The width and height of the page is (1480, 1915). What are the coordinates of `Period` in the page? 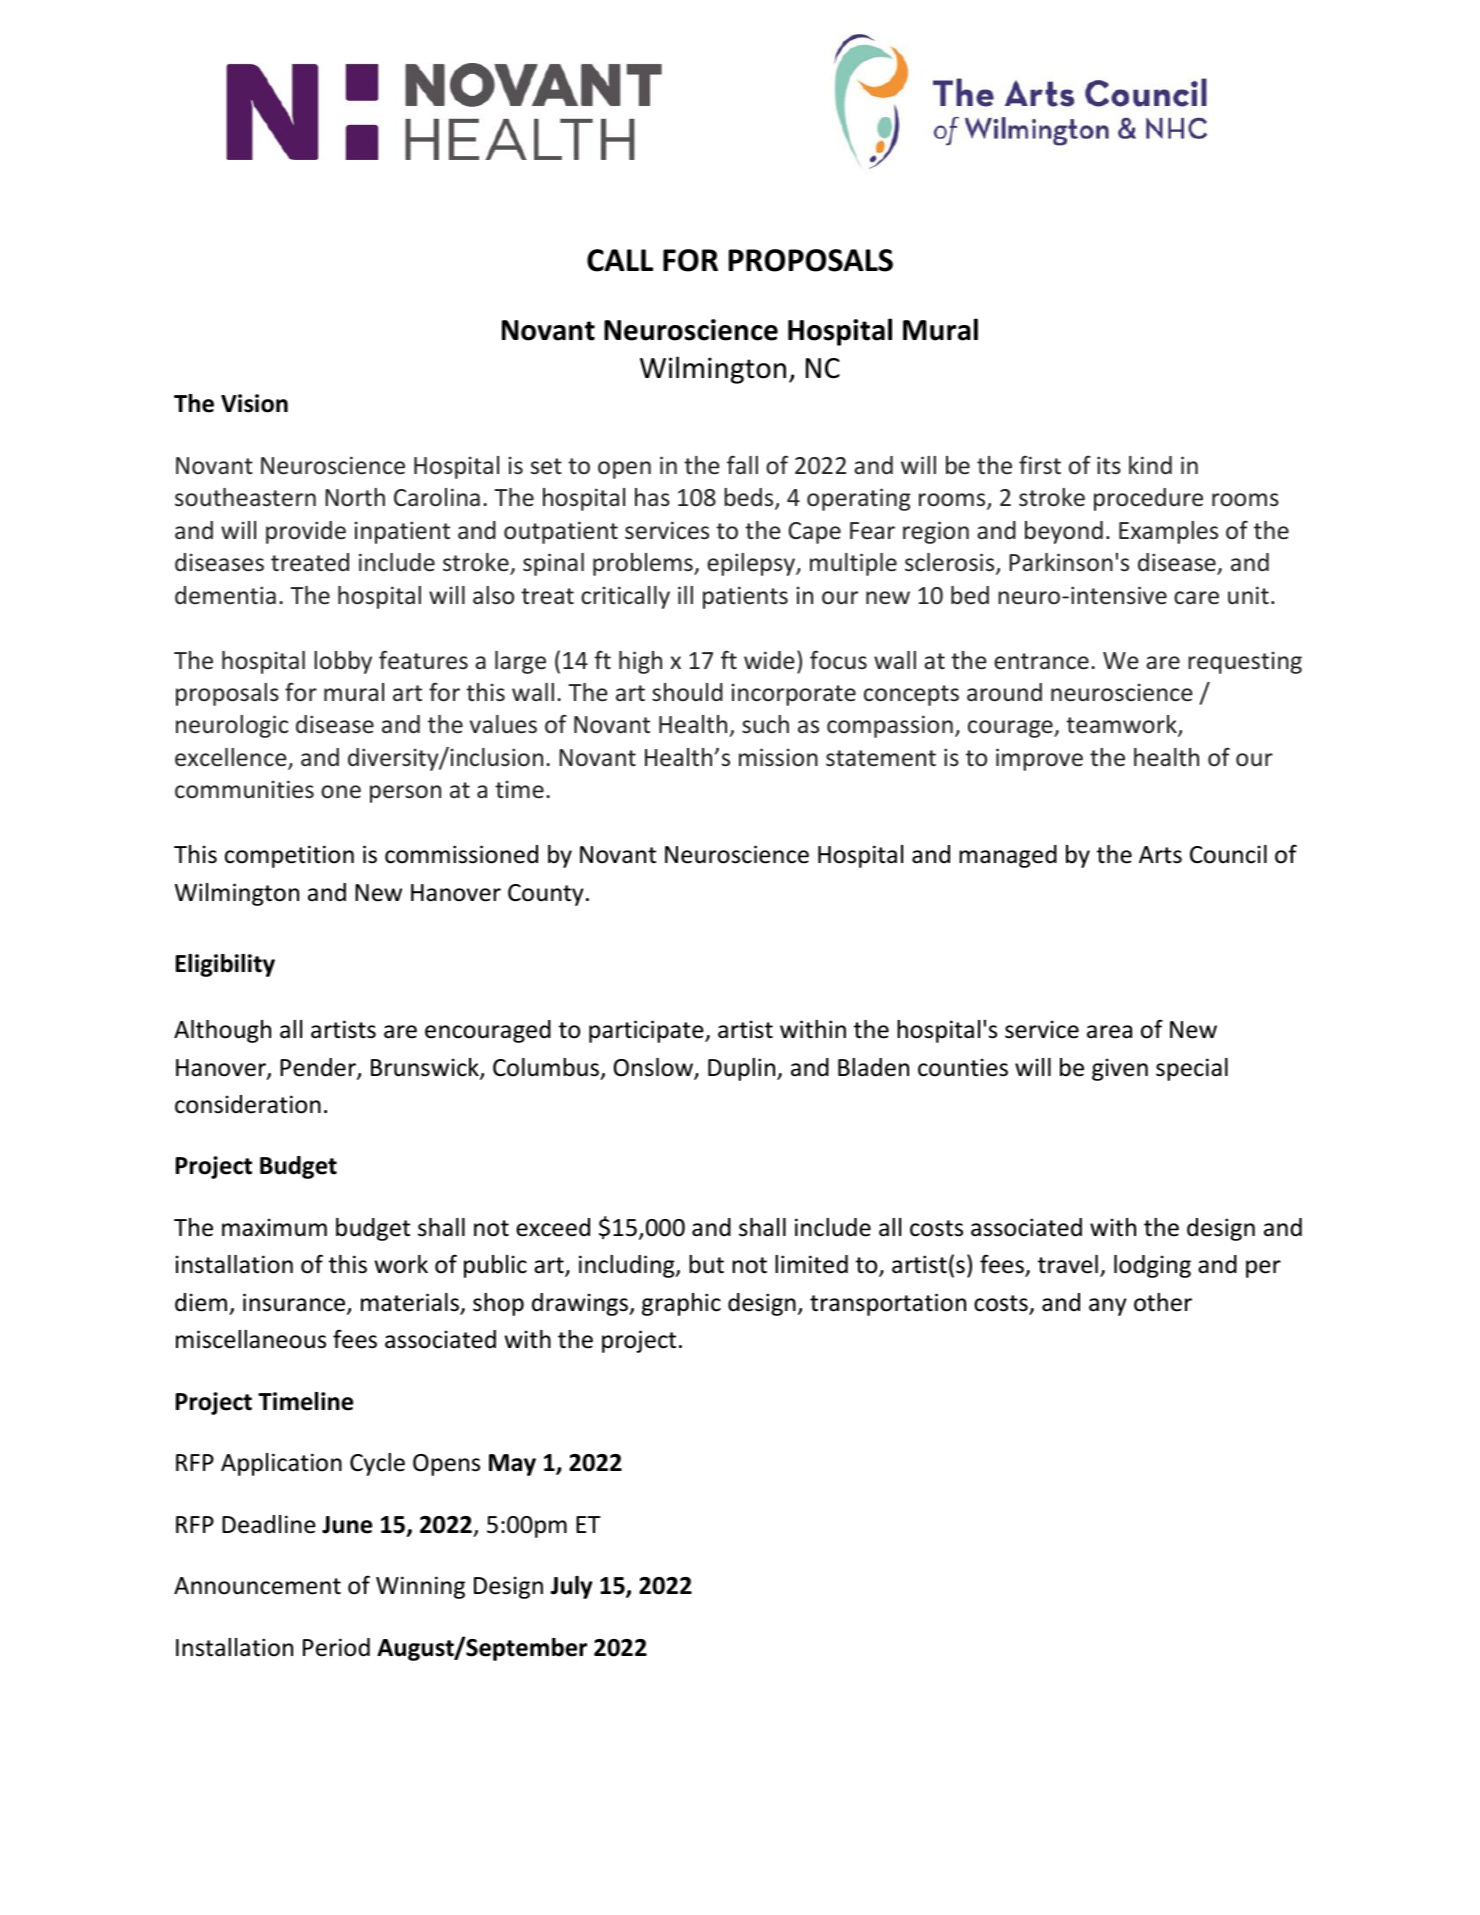 It's located at (336, 1647).
